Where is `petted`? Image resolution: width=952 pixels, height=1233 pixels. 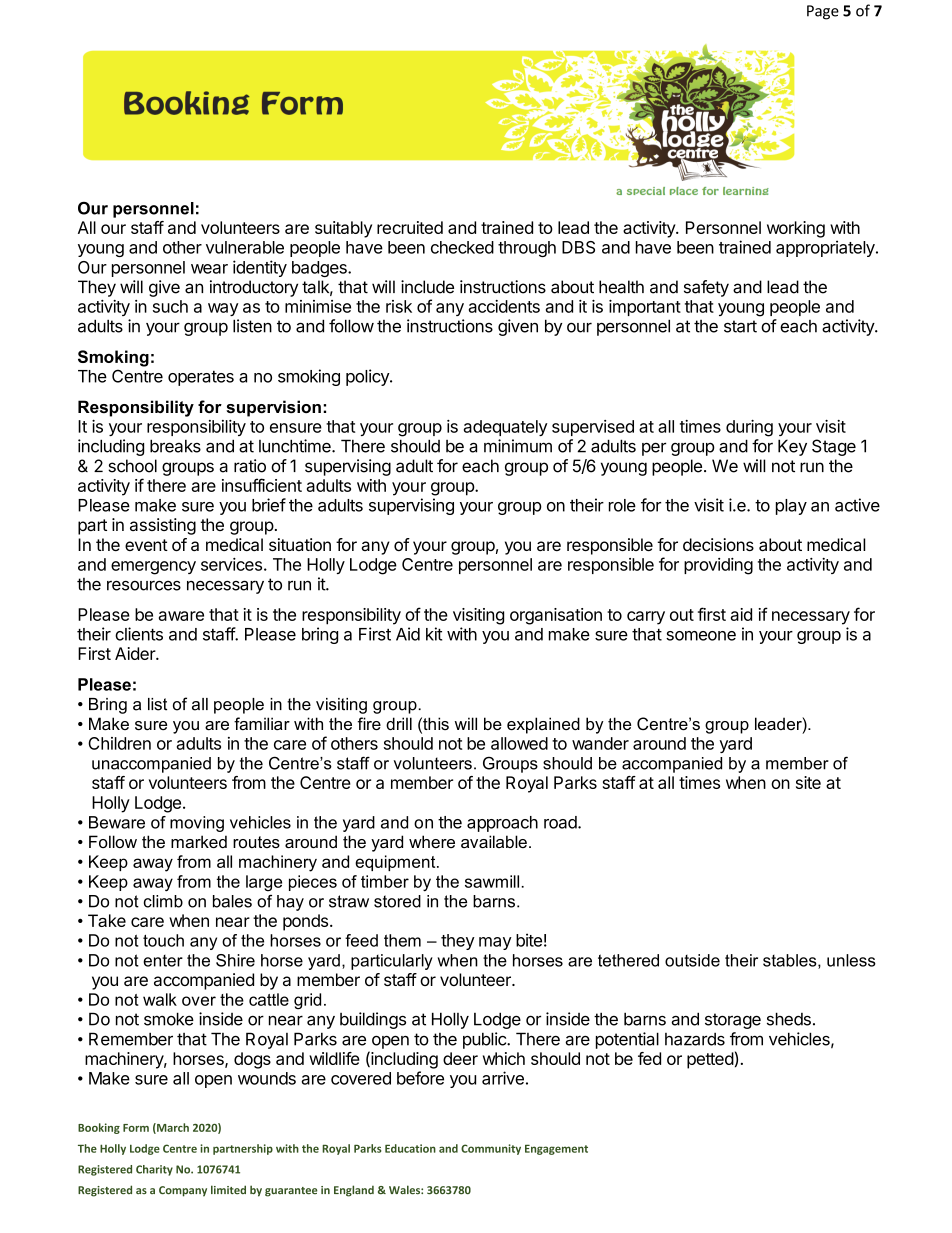
petted is located at coordinates (710, 1060).
